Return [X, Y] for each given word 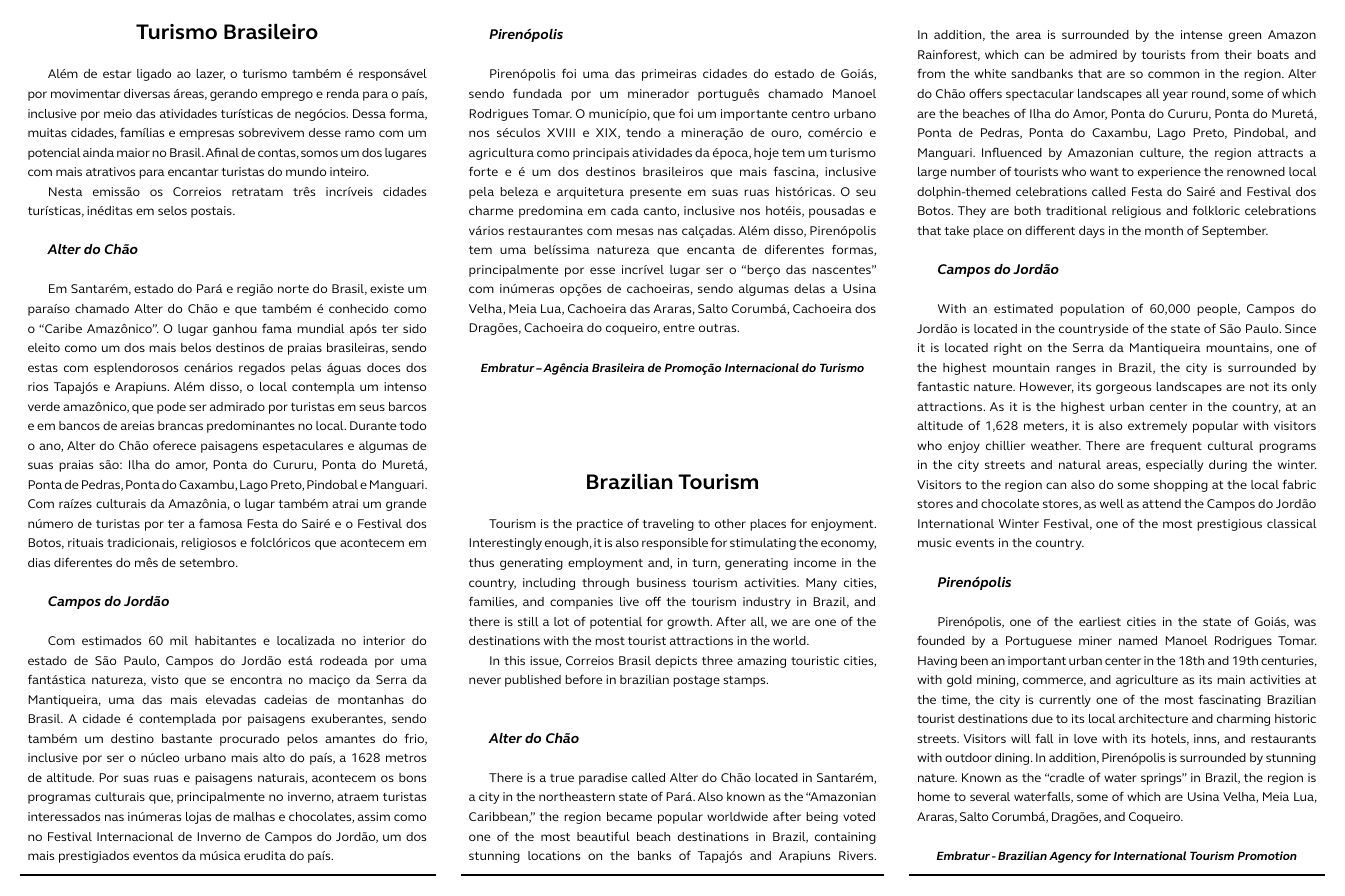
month [1164, 230]
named [1138, 640]
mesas [635, 231]
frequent [1176, 446]
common [1173, 74]
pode [171, 408]
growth [689, 623]
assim [374, 816]
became [629, 816]
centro [811, 114]
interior [384, 640]
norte [293, 289]
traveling [668, 525]
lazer [210, 74]
